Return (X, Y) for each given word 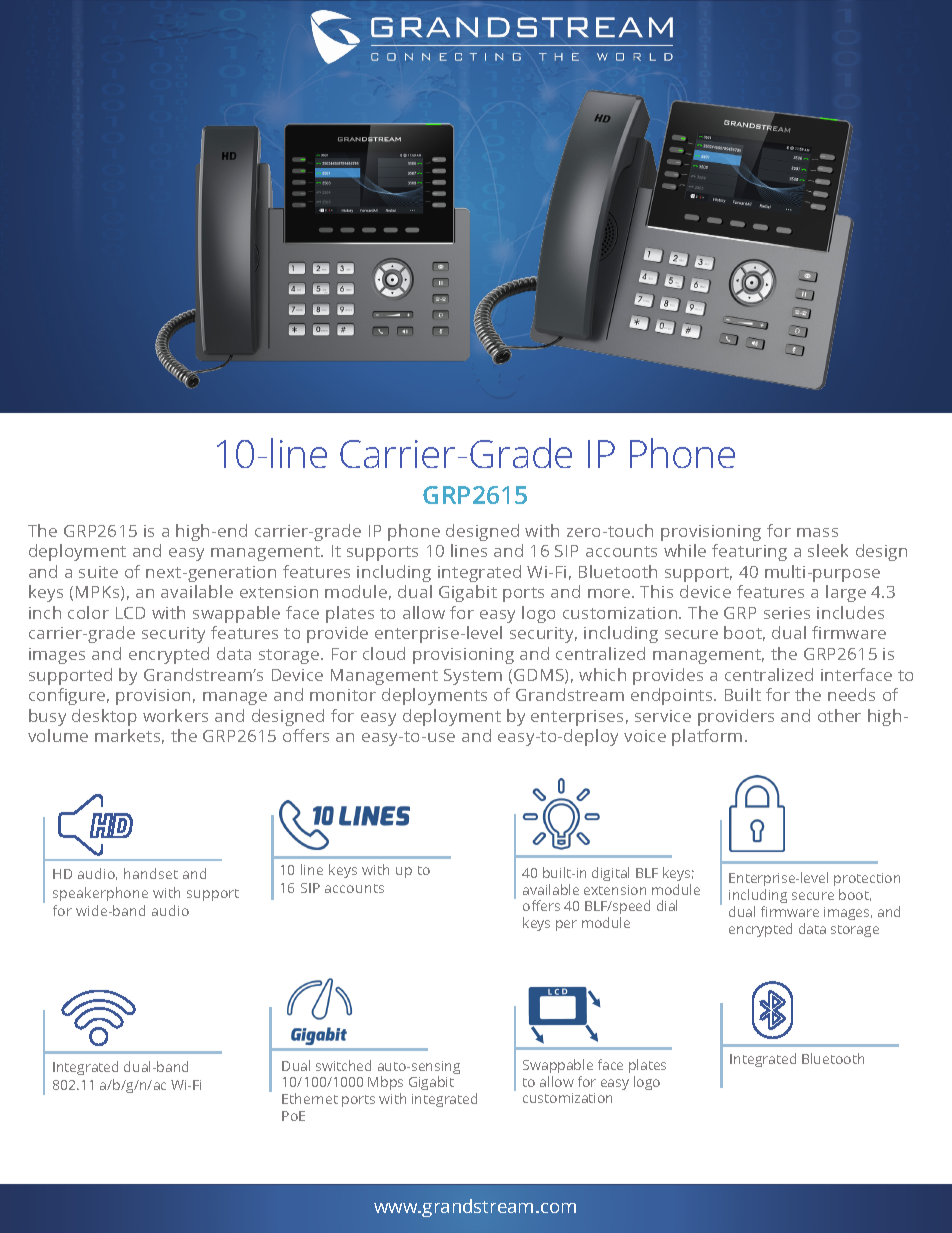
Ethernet (310, 1098)
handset (151, 873)
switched (343, 1065)
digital (610, 874)
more (609, 593)
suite (98, 572)
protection (867, 881)
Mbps (385, 1085)
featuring (749, 552)
